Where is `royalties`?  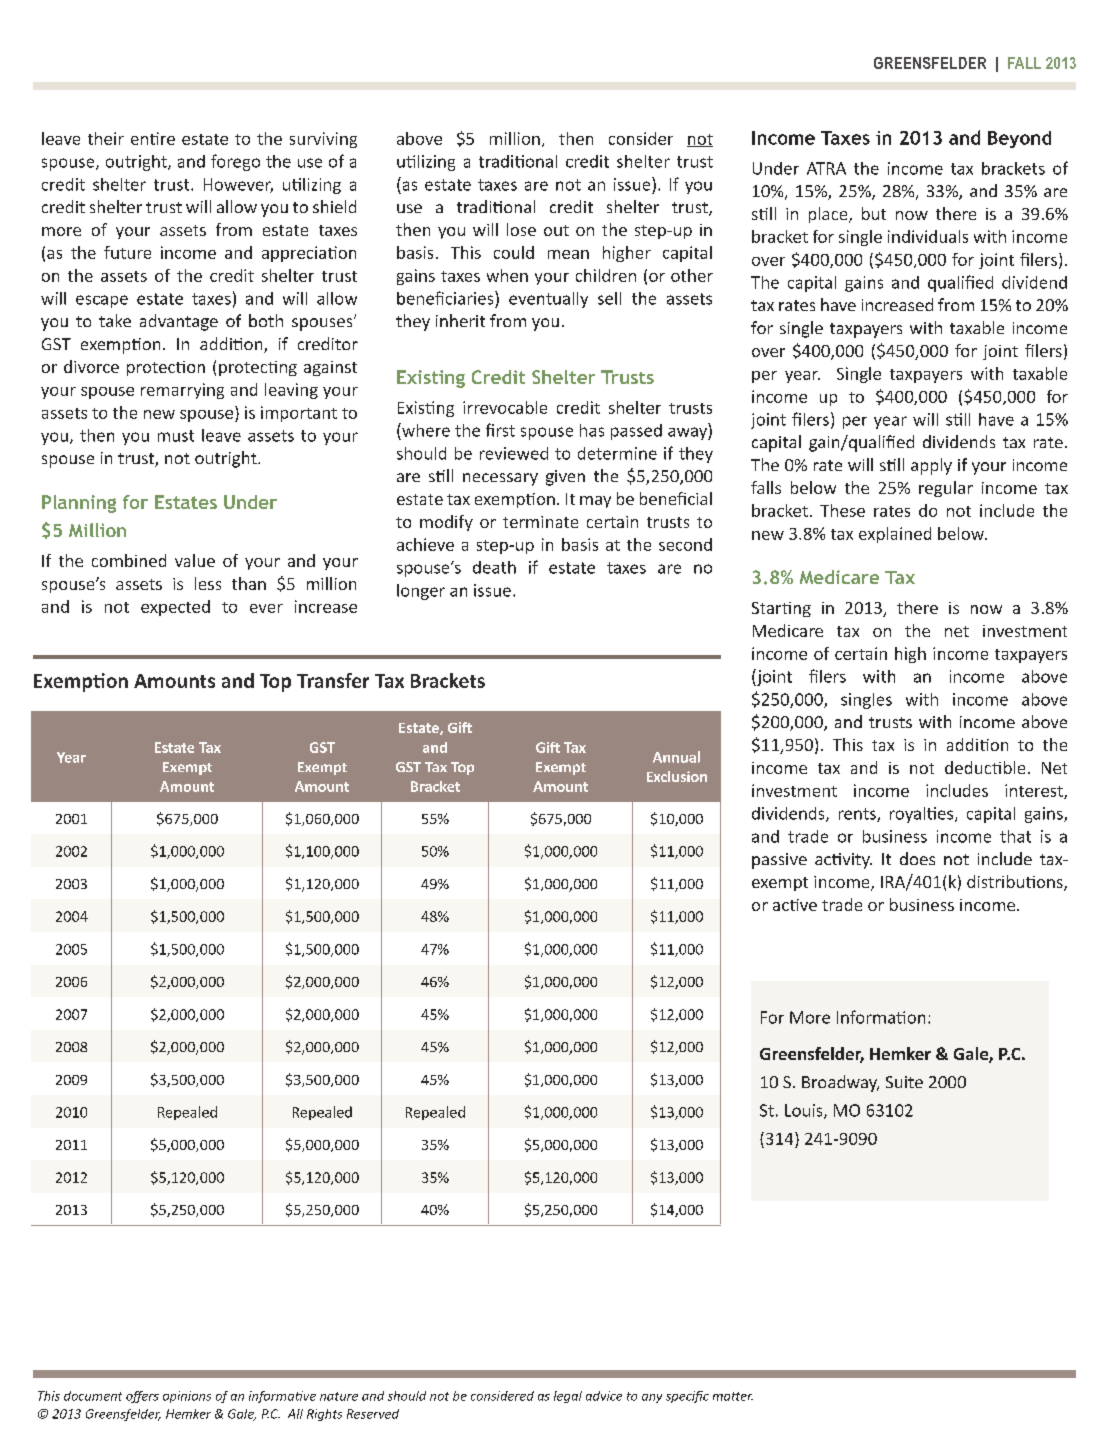 royalties is located at coordinates (923, 815).
